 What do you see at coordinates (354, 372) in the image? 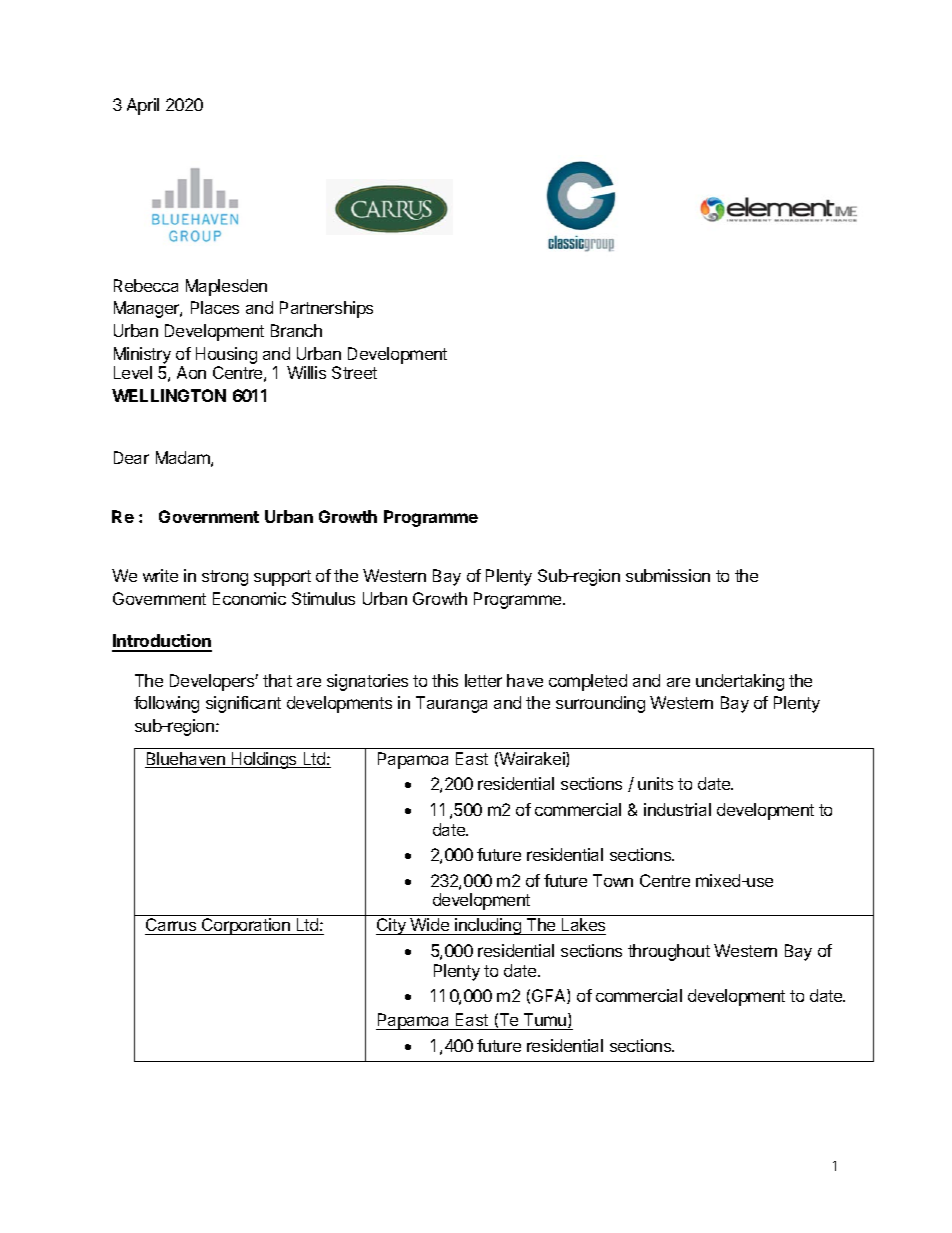
I see `Street` at bounding box center [354, 372].
